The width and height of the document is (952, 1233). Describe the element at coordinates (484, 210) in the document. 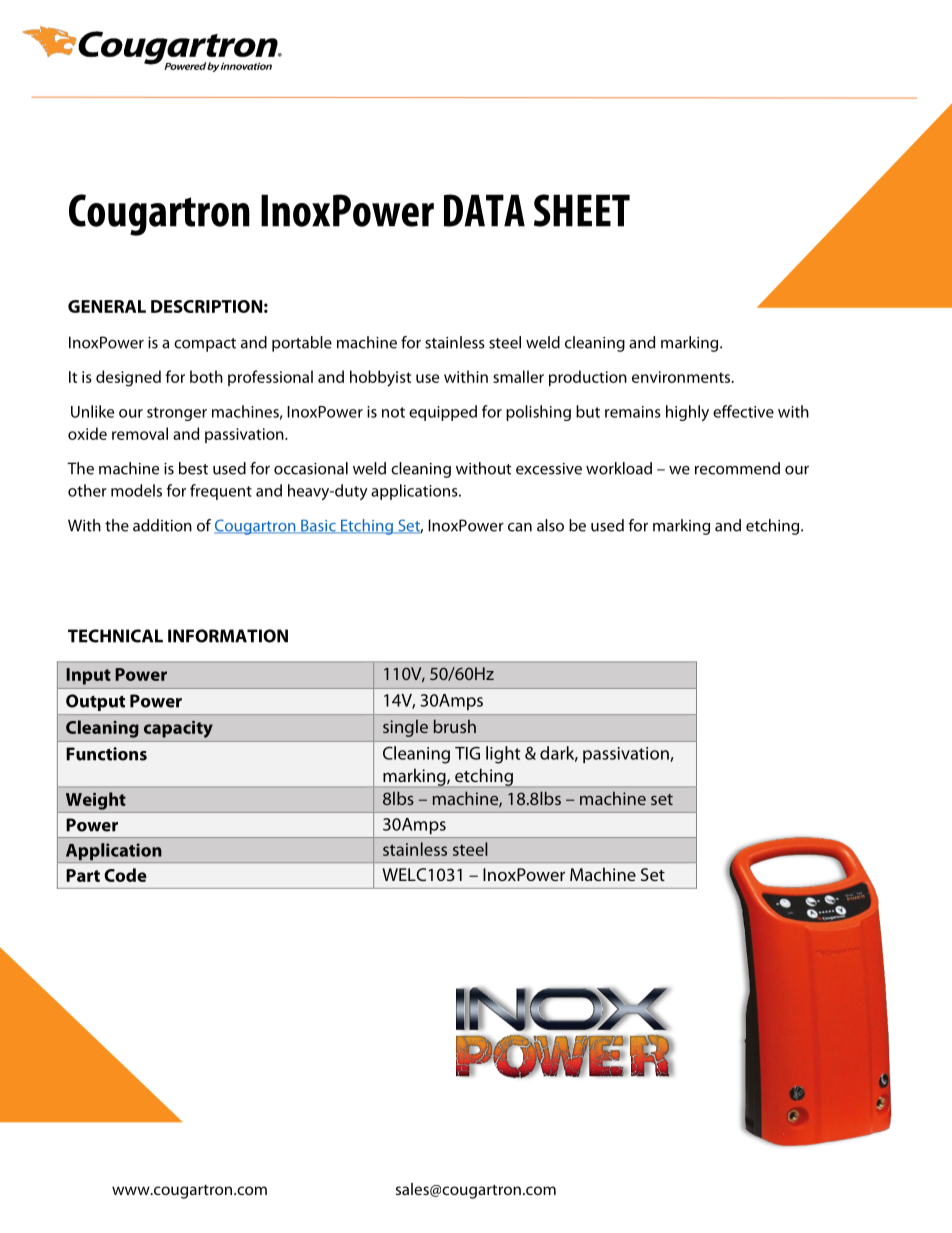

I see `DATA` at that location.
